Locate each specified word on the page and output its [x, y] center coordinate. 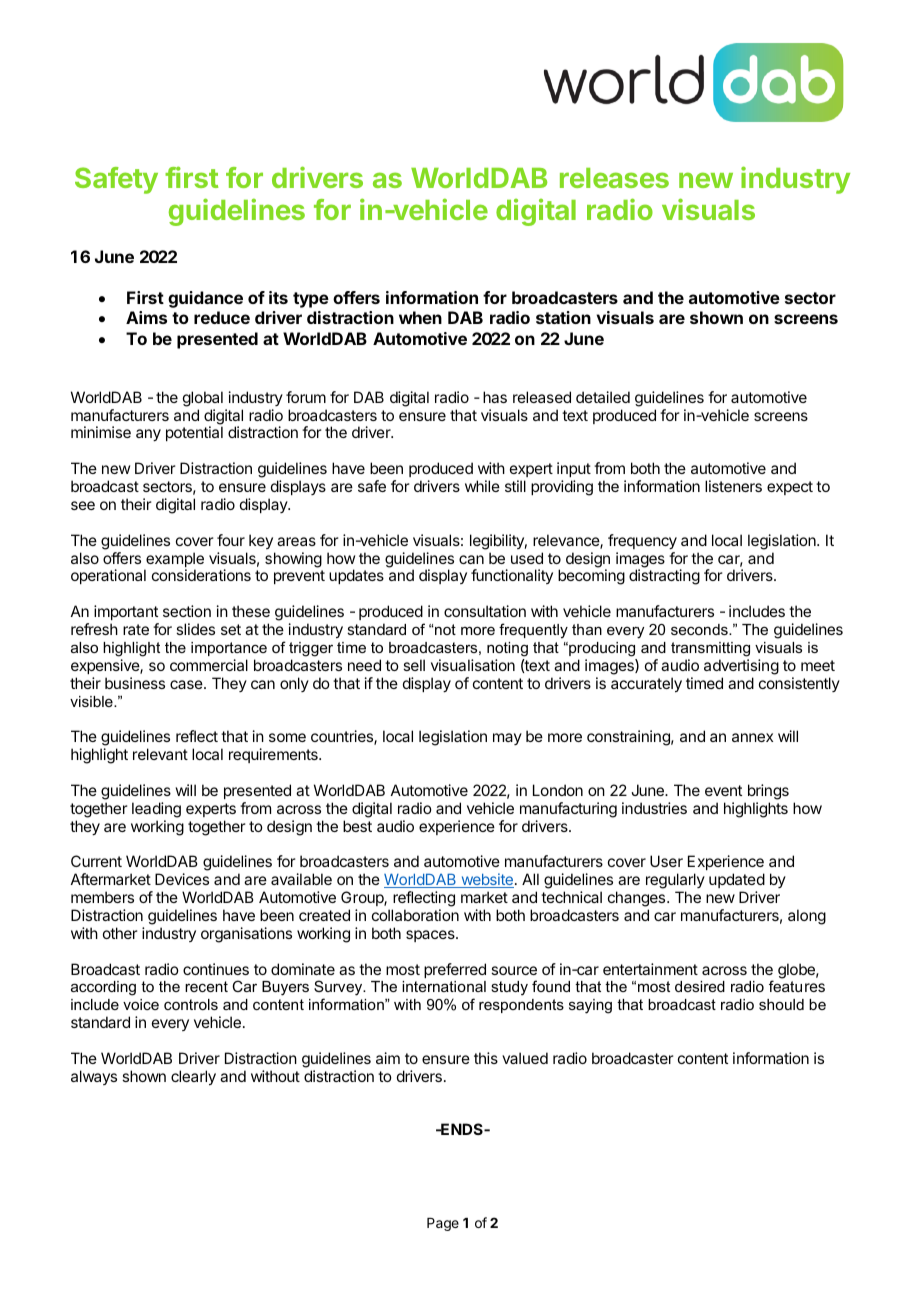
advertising [741, 667]
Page [443, 1224]
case [187, 684]
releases [614, 178]
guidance [205, 299]
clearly [193, 1078]
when [420, 317]
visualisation [473, 665]
